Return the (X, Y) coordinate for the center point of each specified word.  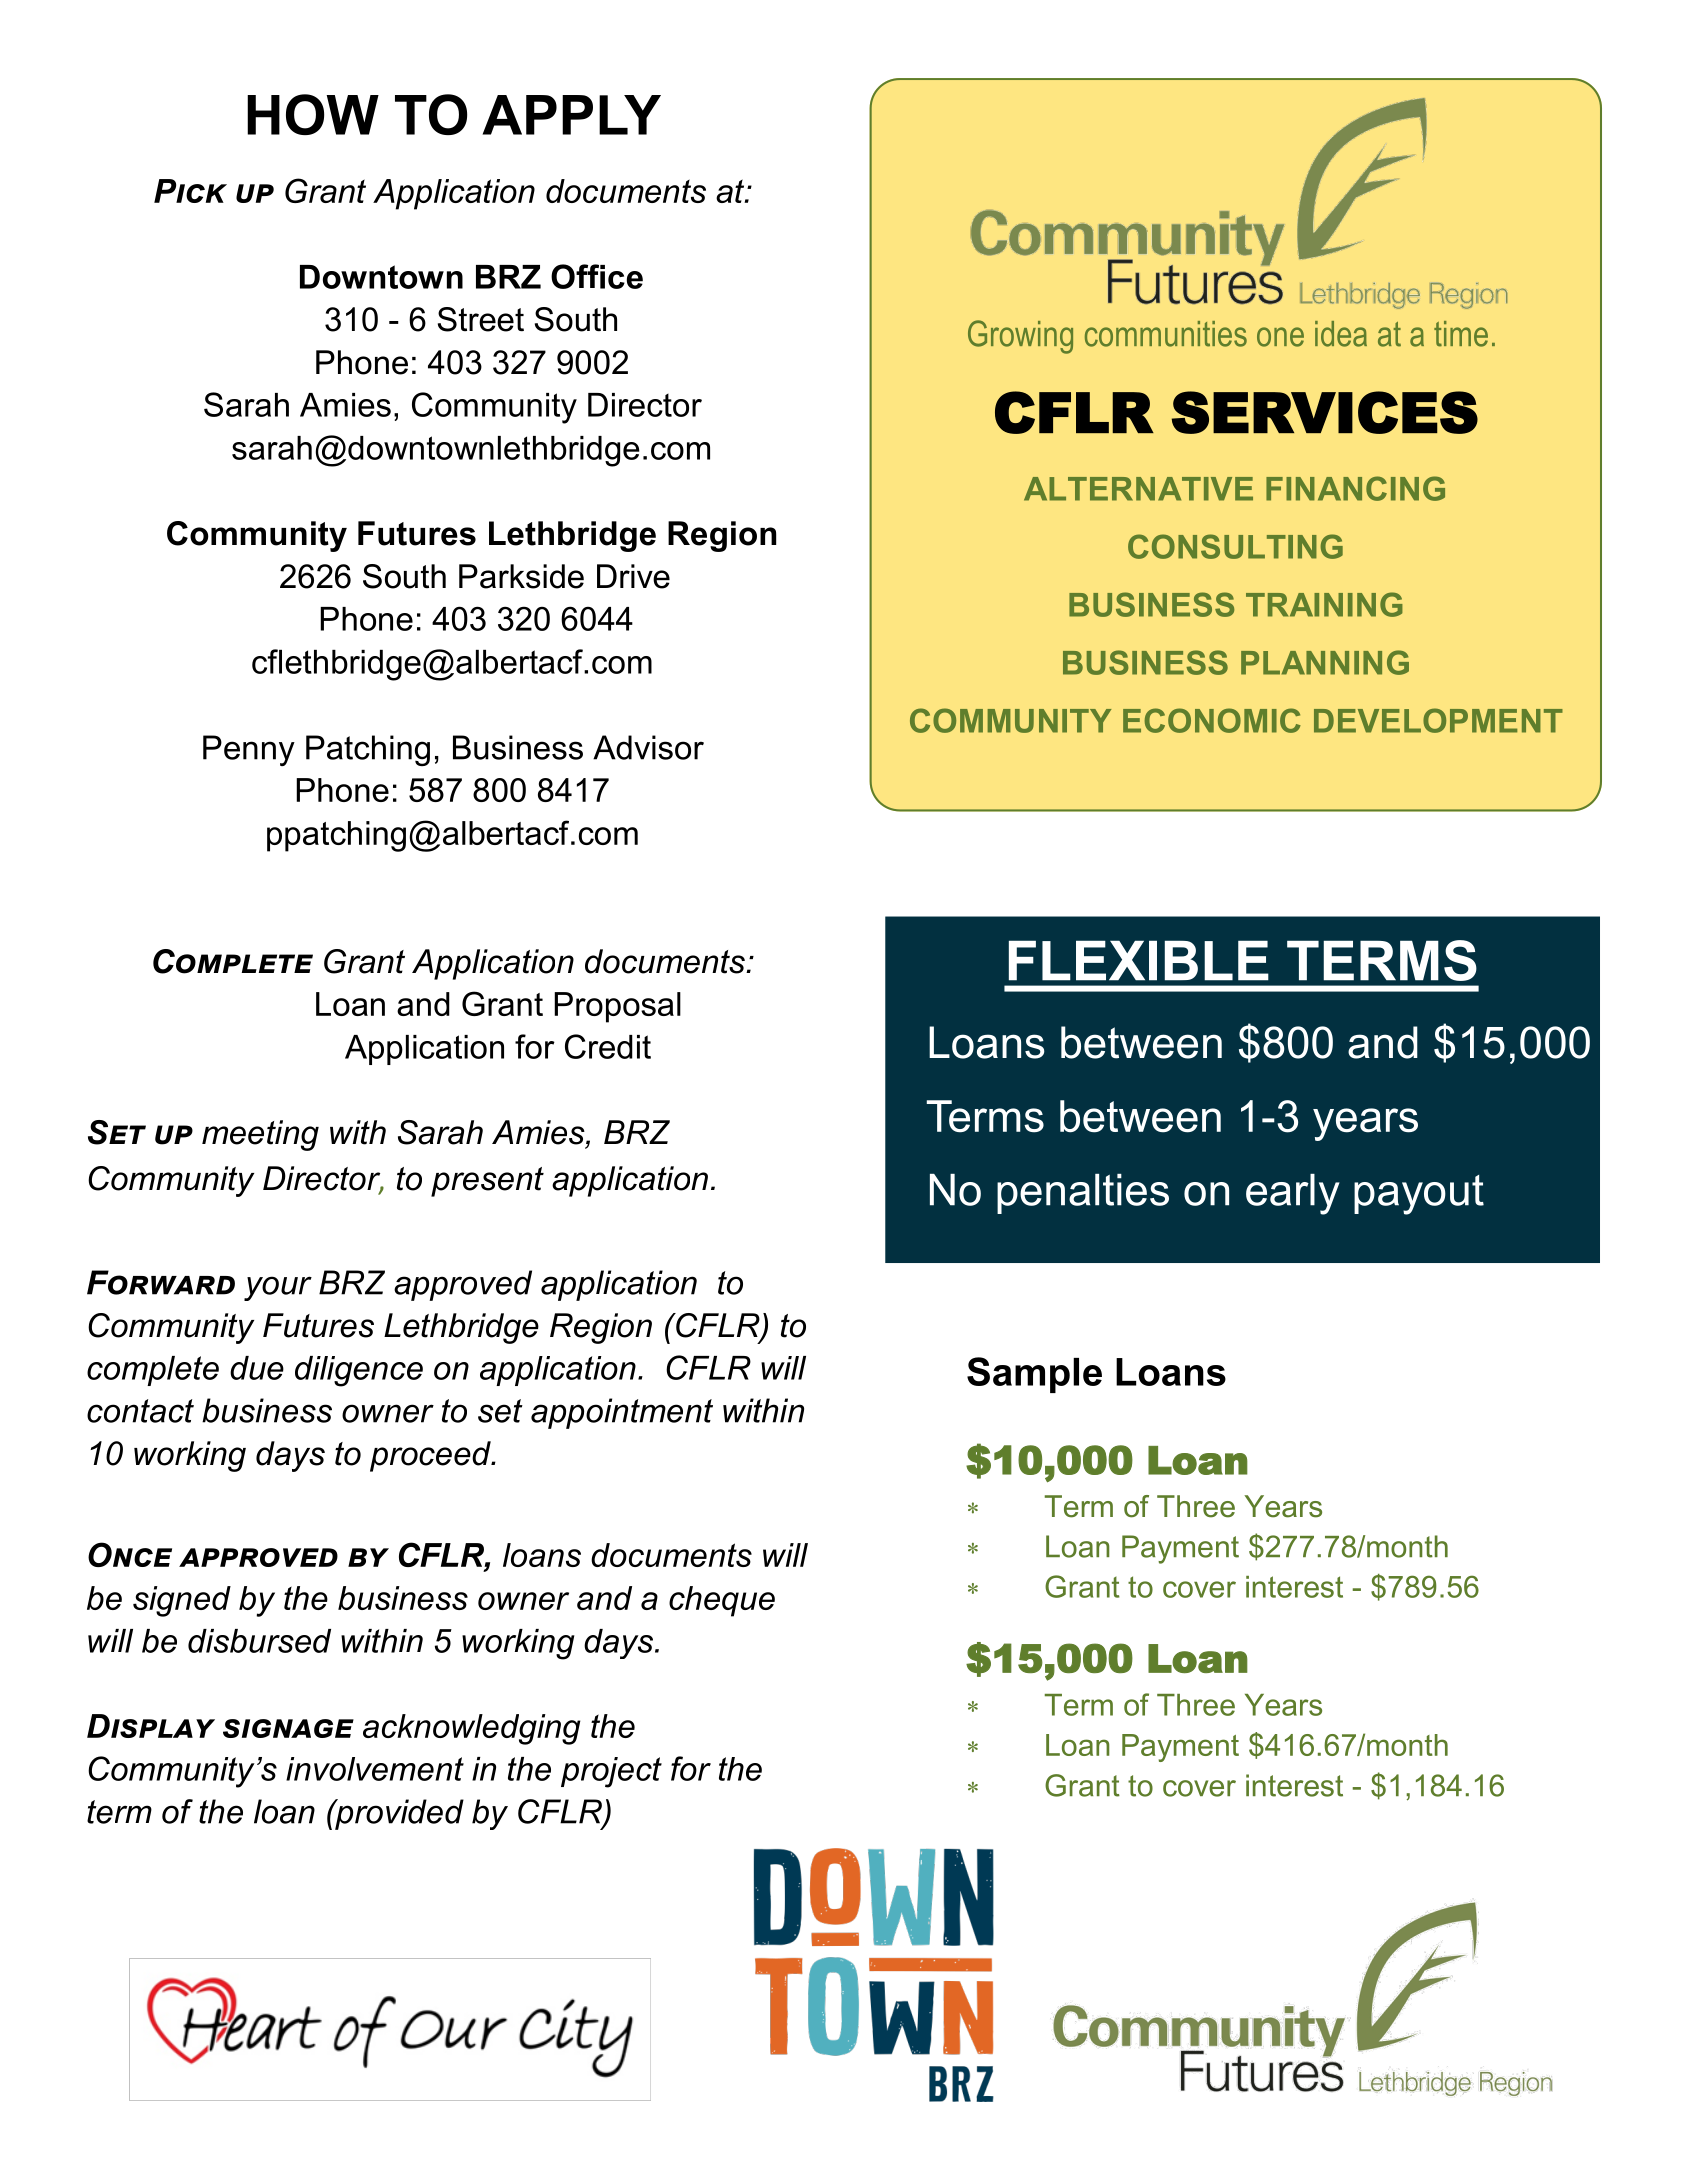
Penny (249, 750)
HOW (313, 114)
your (278, 1288)
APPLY (571, 115)
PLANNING (1325, 662)
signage (288, 1728)
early (1293, 1194)
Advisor (648, 747)
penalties (1083, 1194)
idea (1341, 334)
